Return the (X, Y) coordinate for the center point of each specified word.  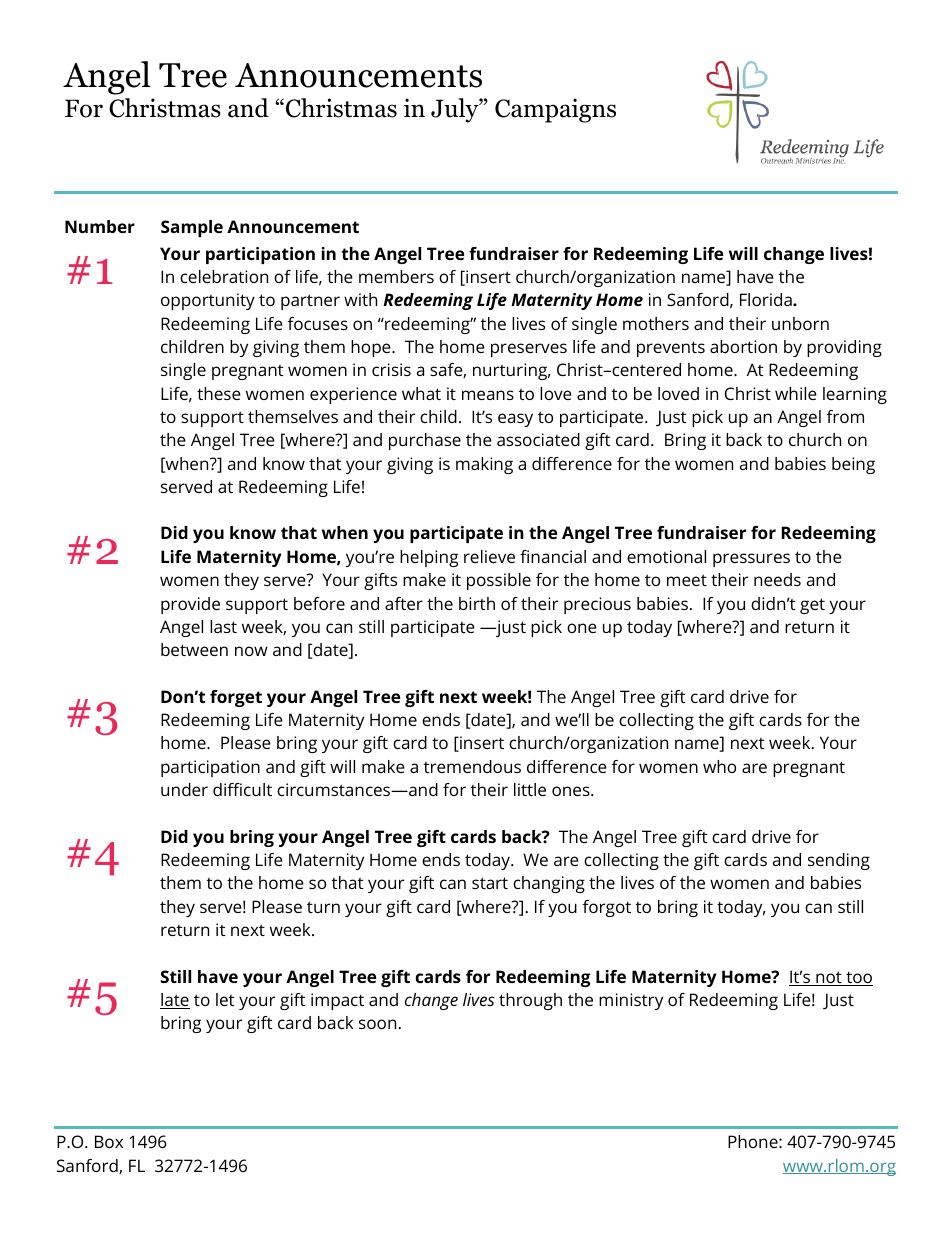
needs (777, 579)
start (490, 883)
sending (839, 861)
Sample (192, 228)
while (796, 393)
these (219, 393)
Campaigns (555, 110)
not (829, 978)
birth (477, 603)
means (488, 395)
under (184, 789)
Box (109, 1141)
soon (377, 1024)
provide (190, 605)
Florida (767, 299)
